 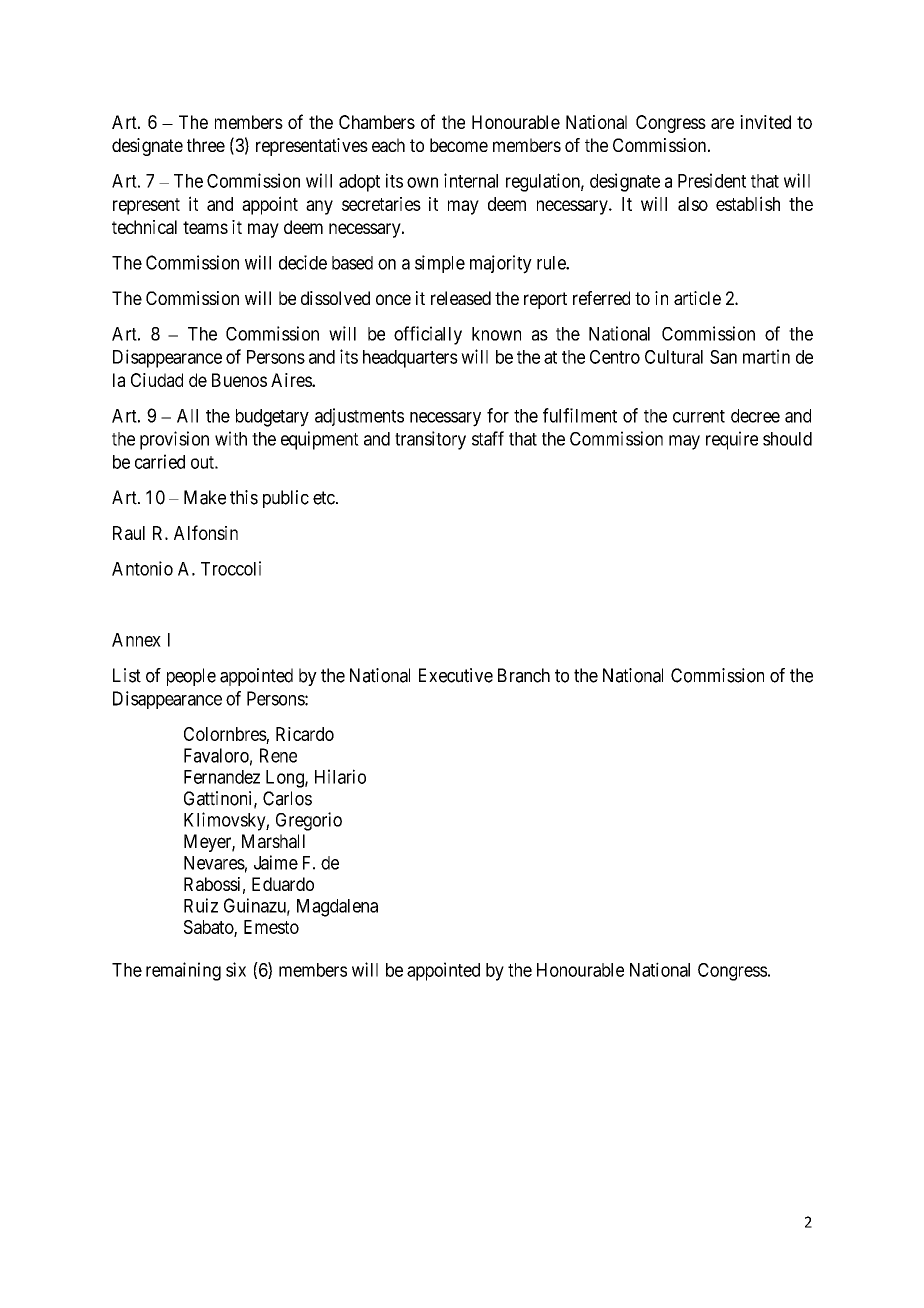 I want to click on three, so click(x=206, y=145).
